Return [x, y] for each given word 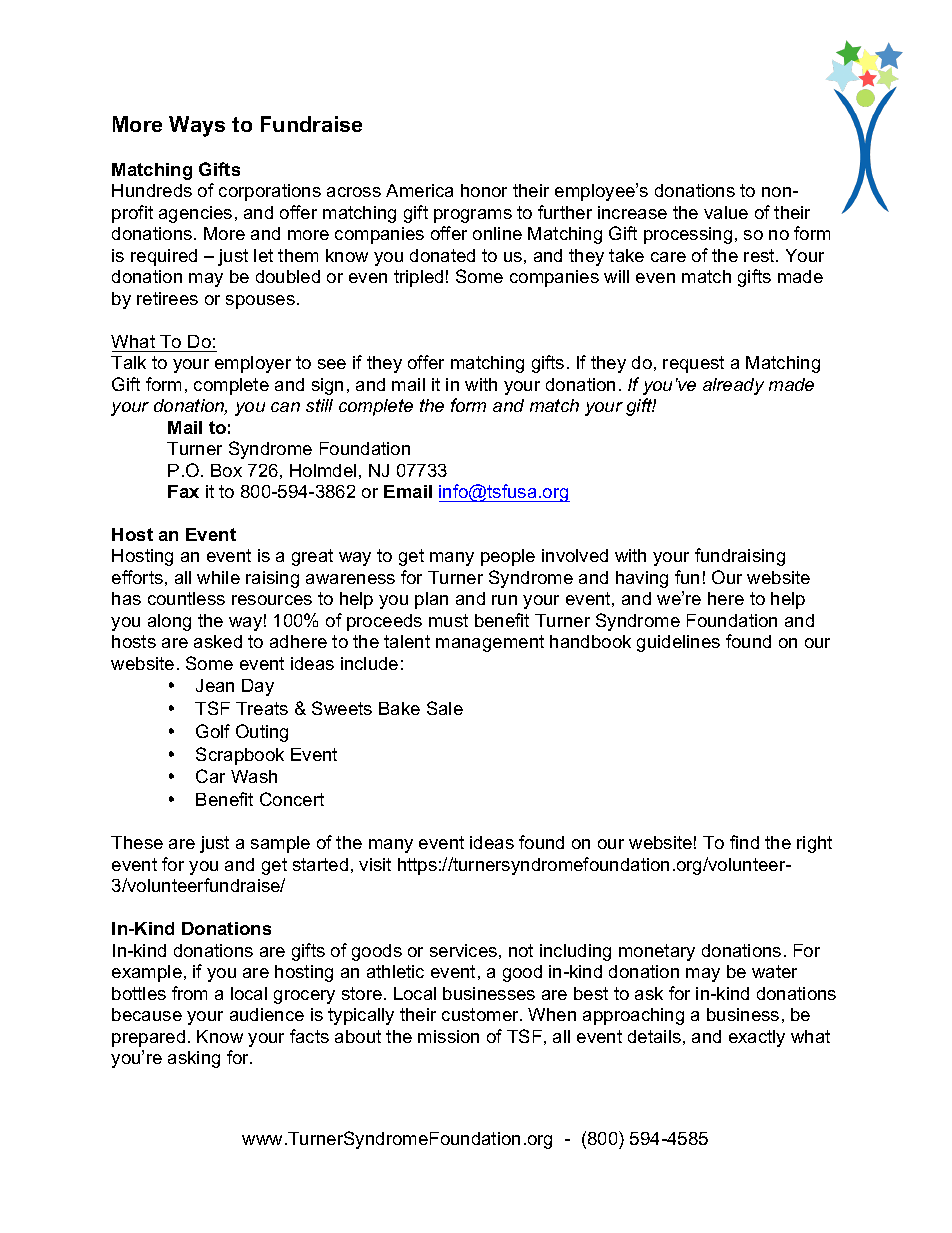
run [504, 600]
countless [186, 598]
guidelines [678, 643]
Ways [197, 126]
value [726, 212]
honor [484, 190]
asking [194, 1059]
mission [448, 1036]
